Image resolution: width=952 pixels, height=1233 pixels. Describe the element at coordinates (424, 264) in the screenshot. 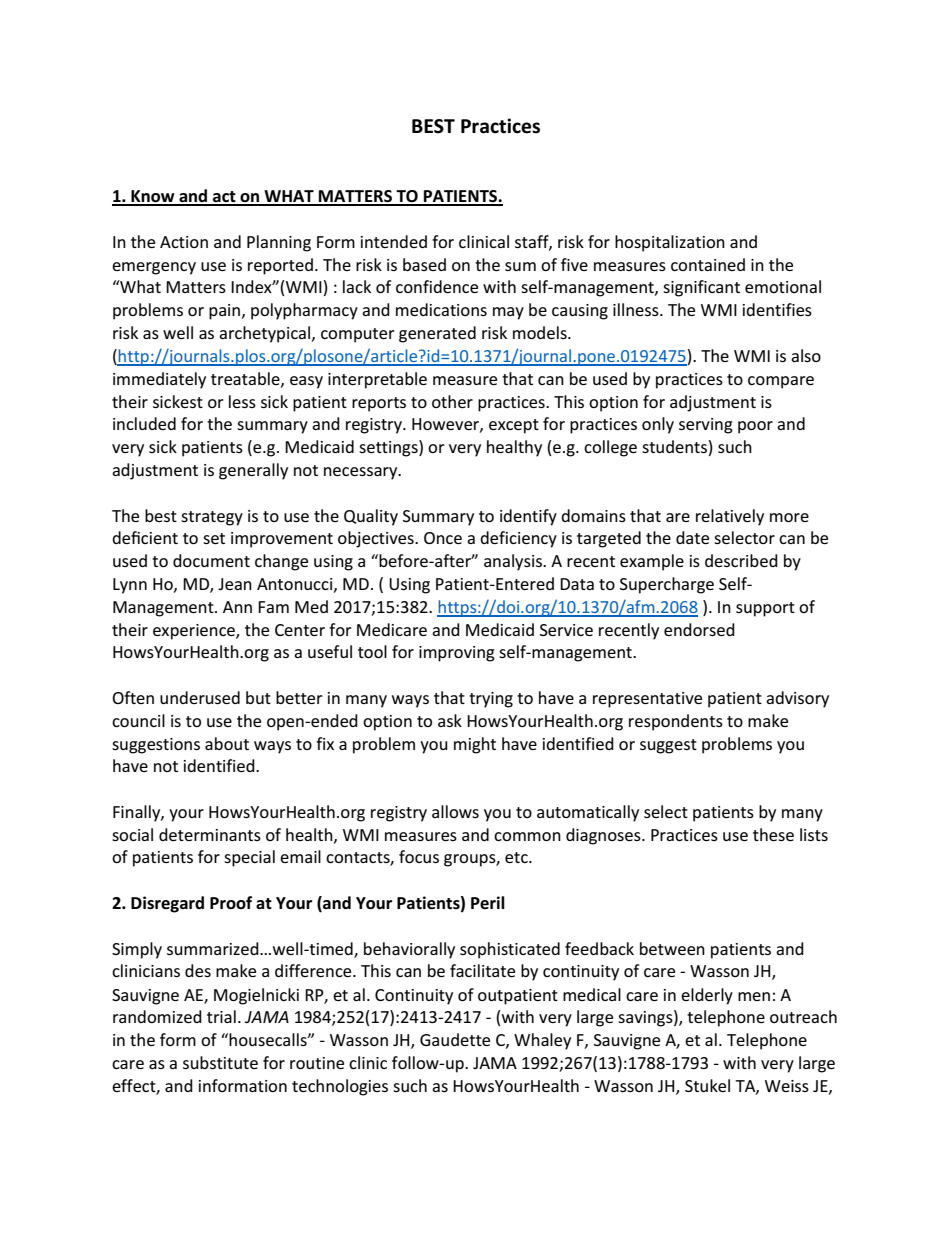

I see `based` at that location.
